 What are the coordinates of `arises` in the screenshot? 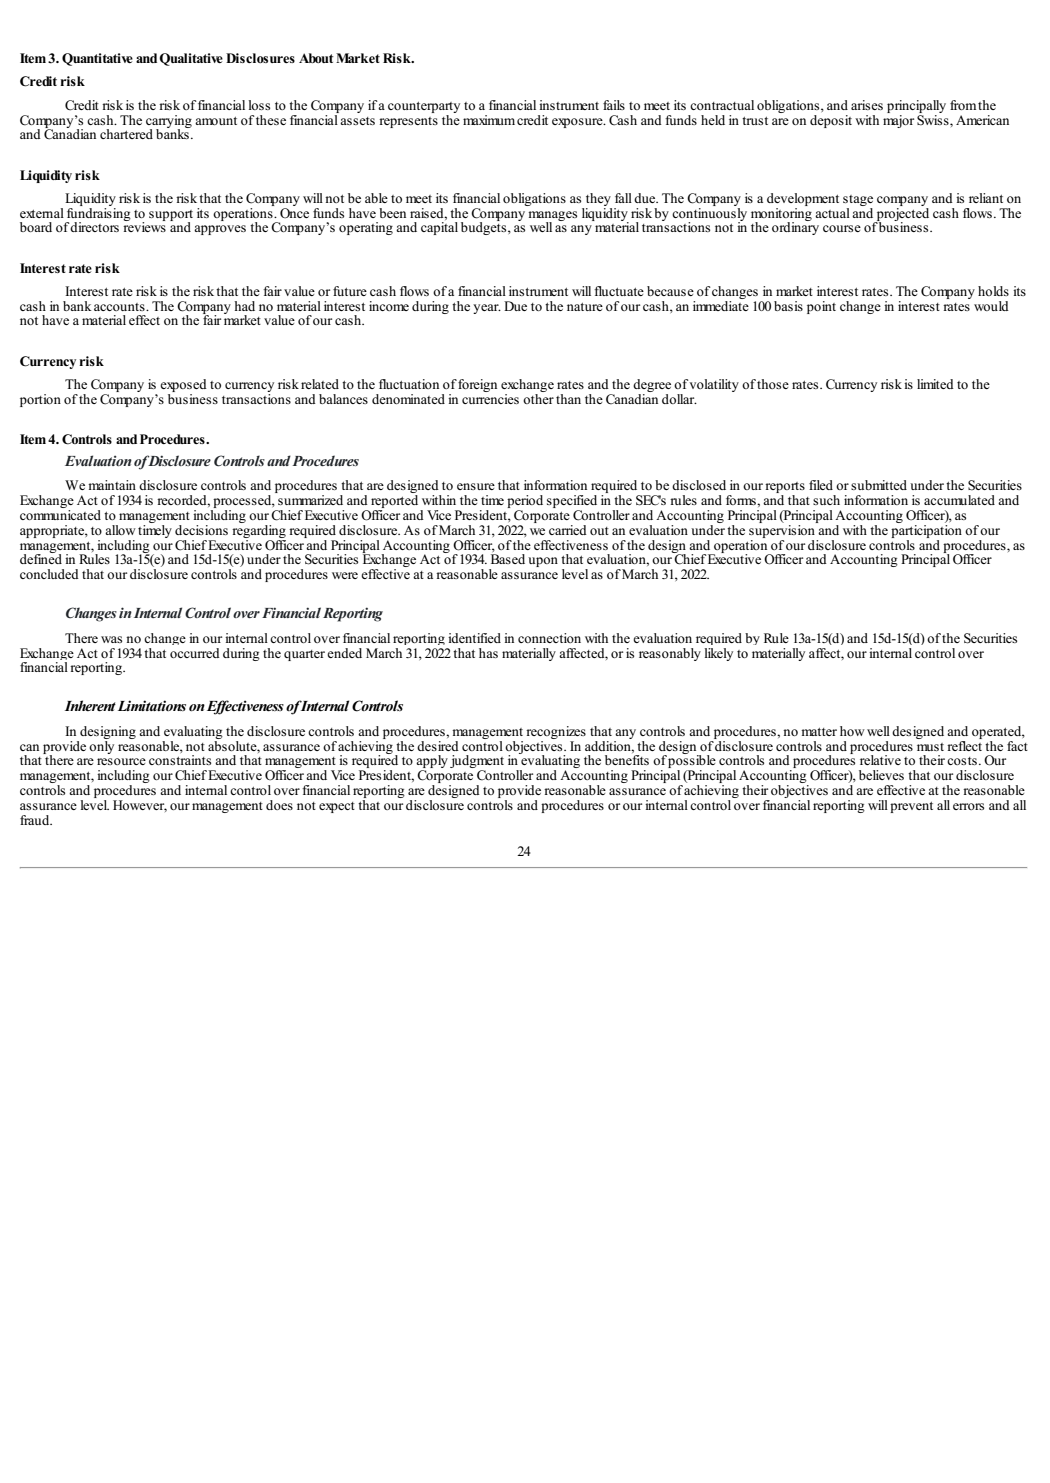 It's located at (867, 105).
